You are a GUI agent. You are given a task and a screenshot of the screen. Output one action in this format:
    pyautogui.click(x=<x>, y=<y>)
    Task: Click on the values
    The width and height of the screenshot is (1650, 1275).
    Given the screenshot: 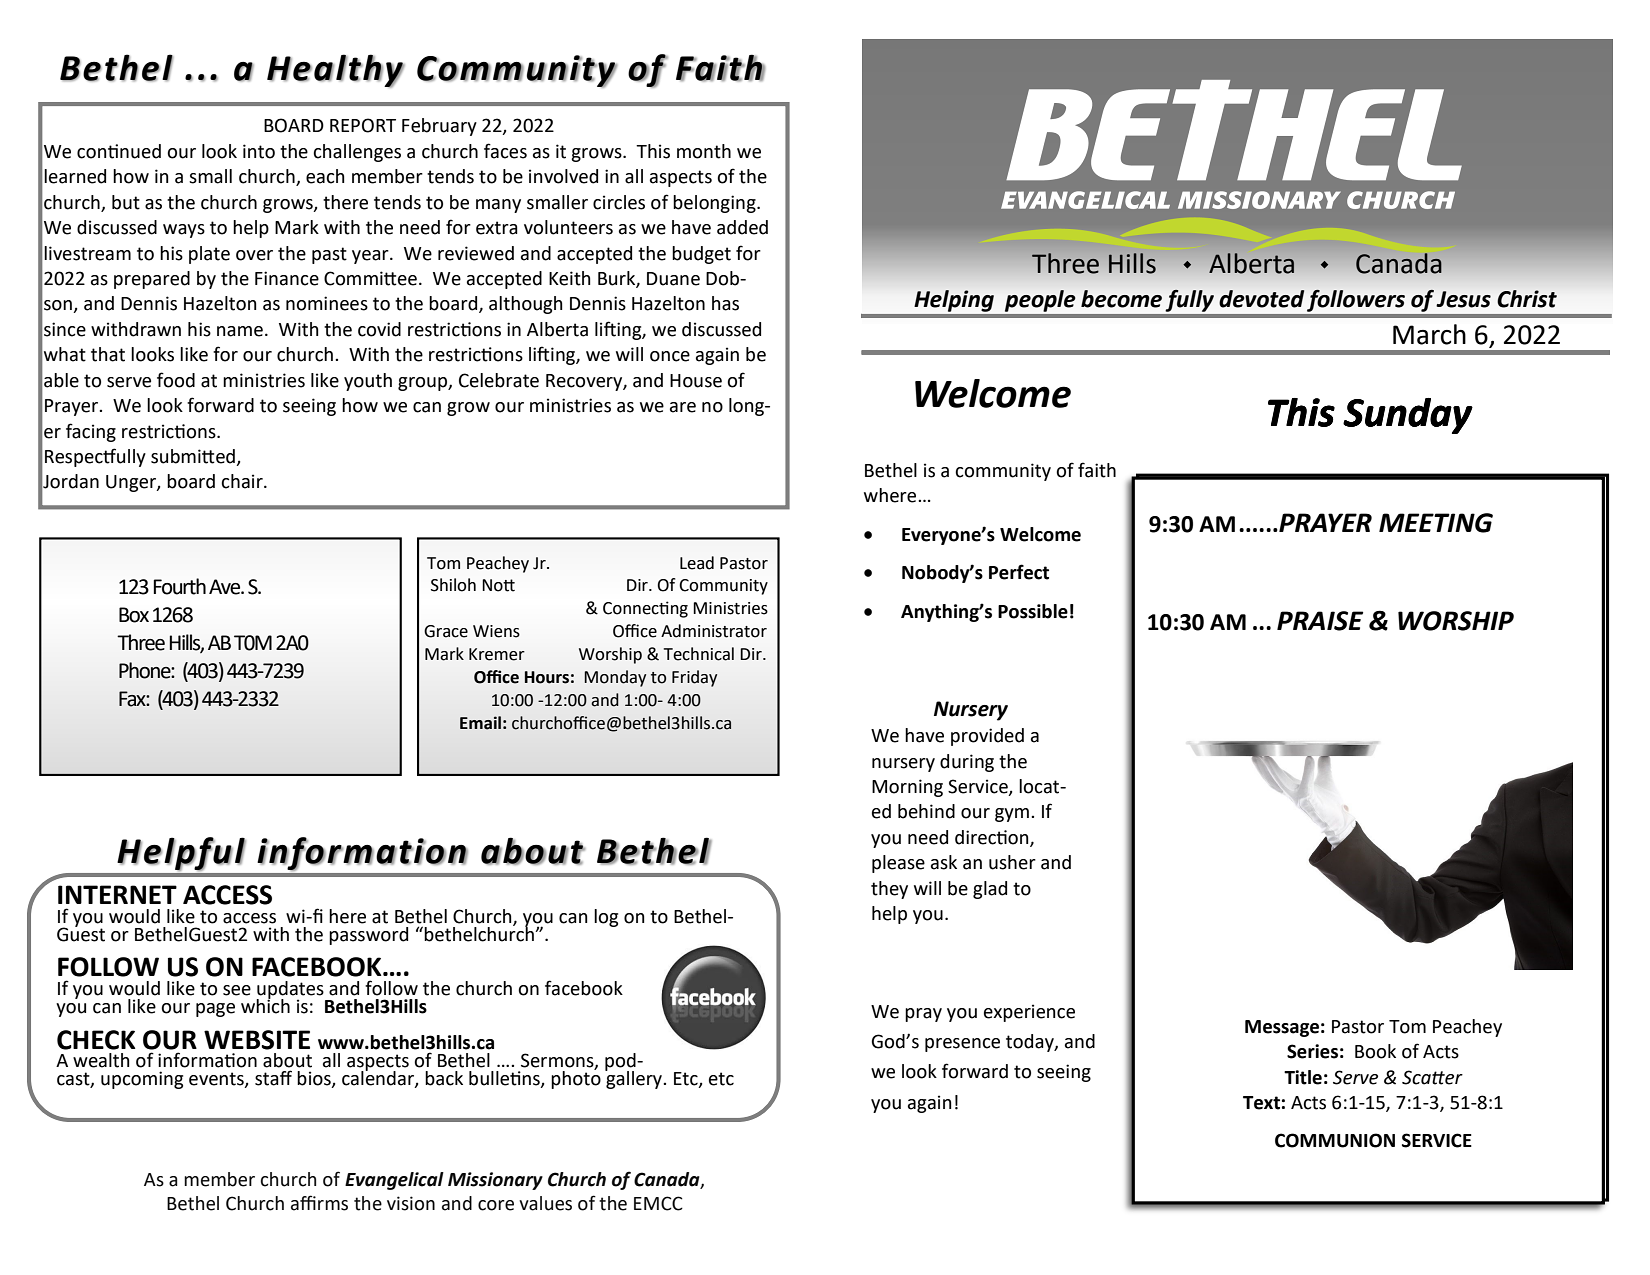 What is the action you would take?
    pyautogui.click(x=545, y=1203)
